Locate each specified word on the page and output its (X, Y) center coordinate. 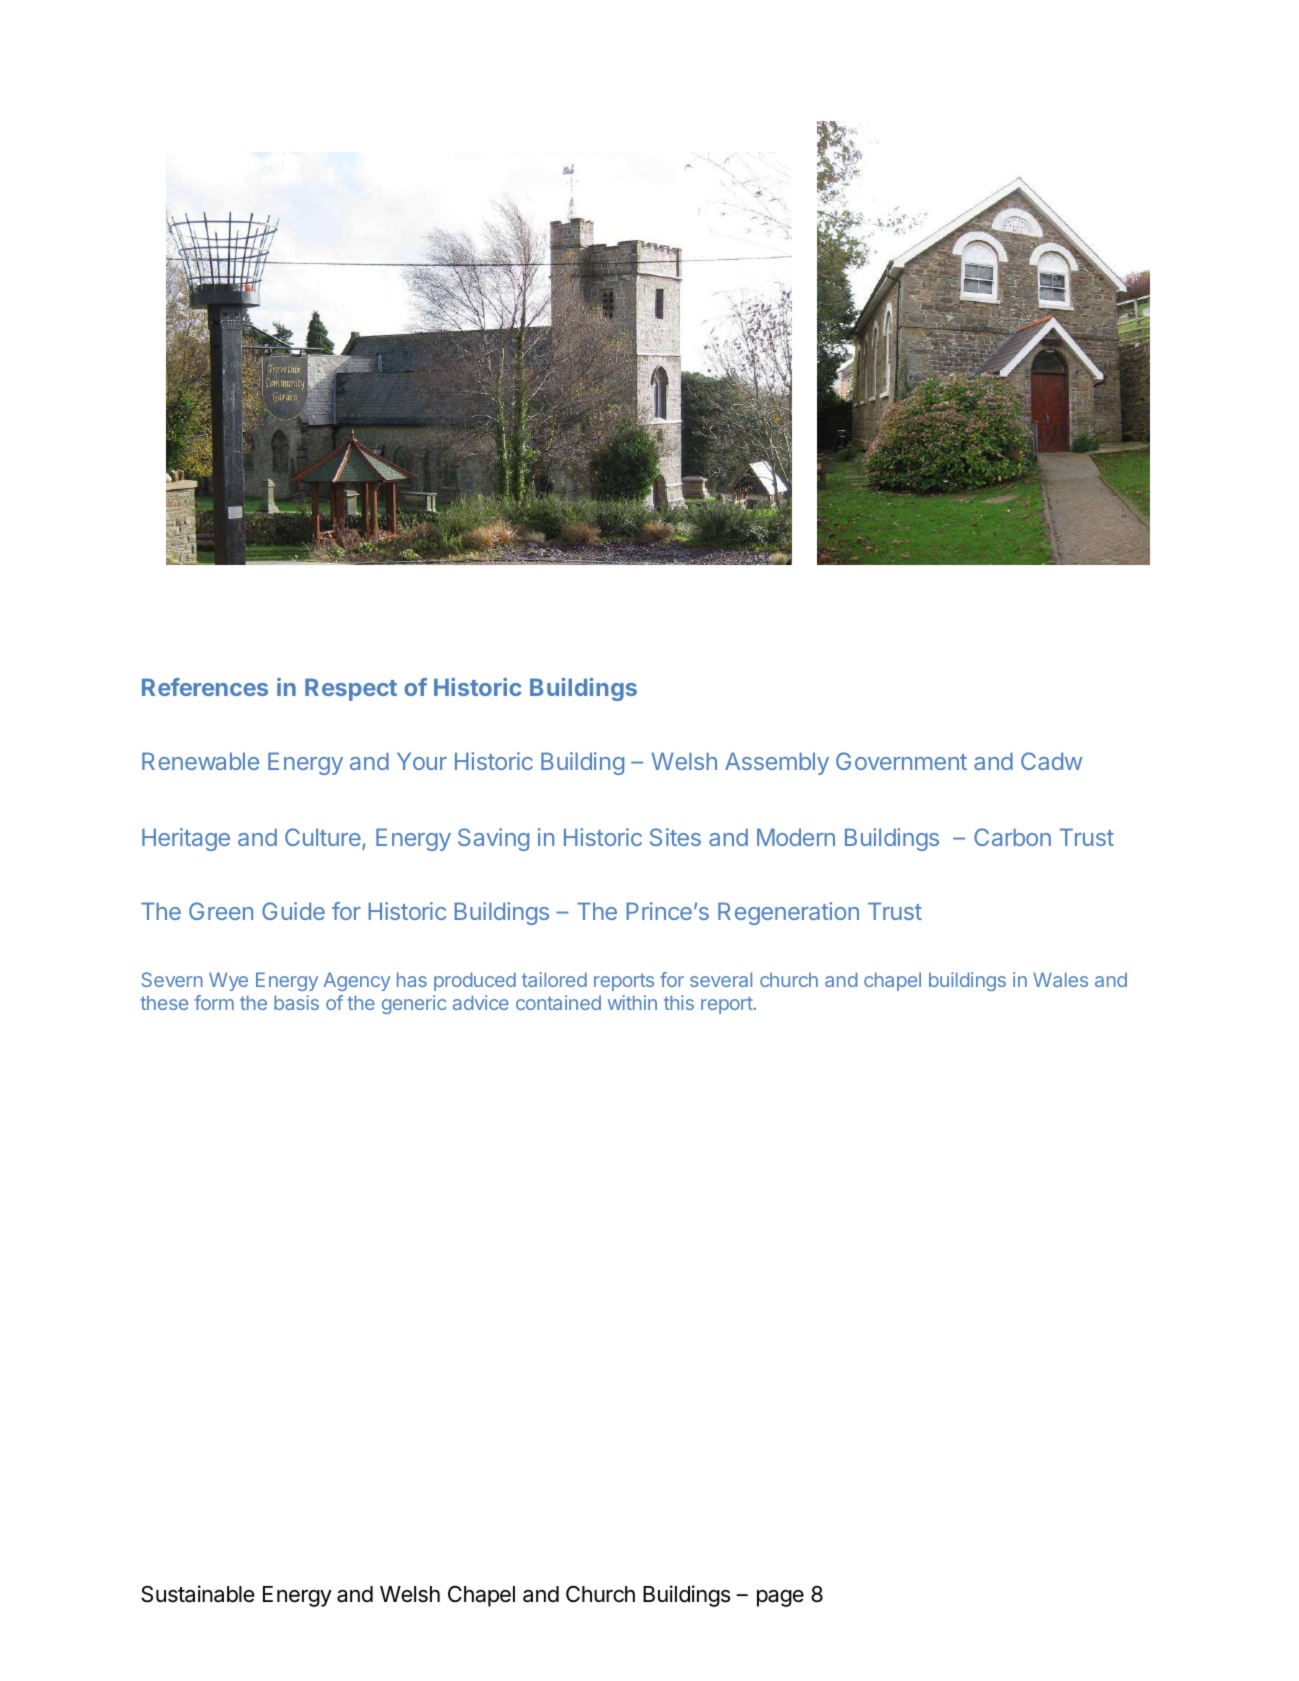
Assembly (777, 763)
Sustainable (198, 1594)
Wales (1060, 979)
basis (296, 1002)
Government (901, 761)
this (679, 1002)
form (214, 1002)
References (205, 687)
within (632, 1002)
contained (558, 1002)
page (780, 1598)
